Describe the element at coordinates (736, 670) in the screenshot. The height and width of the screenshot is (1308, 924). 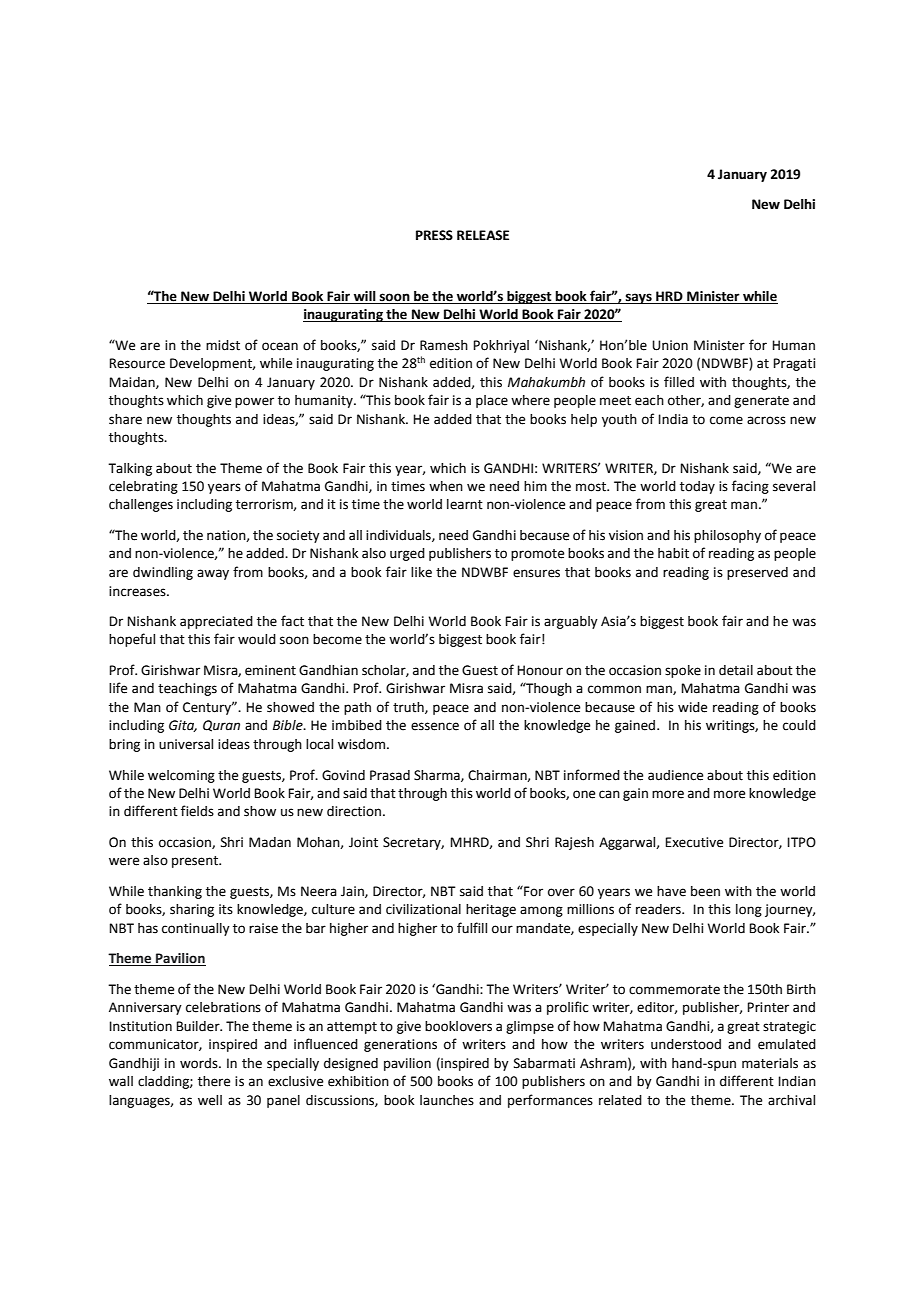
I see `detail` at that location.
